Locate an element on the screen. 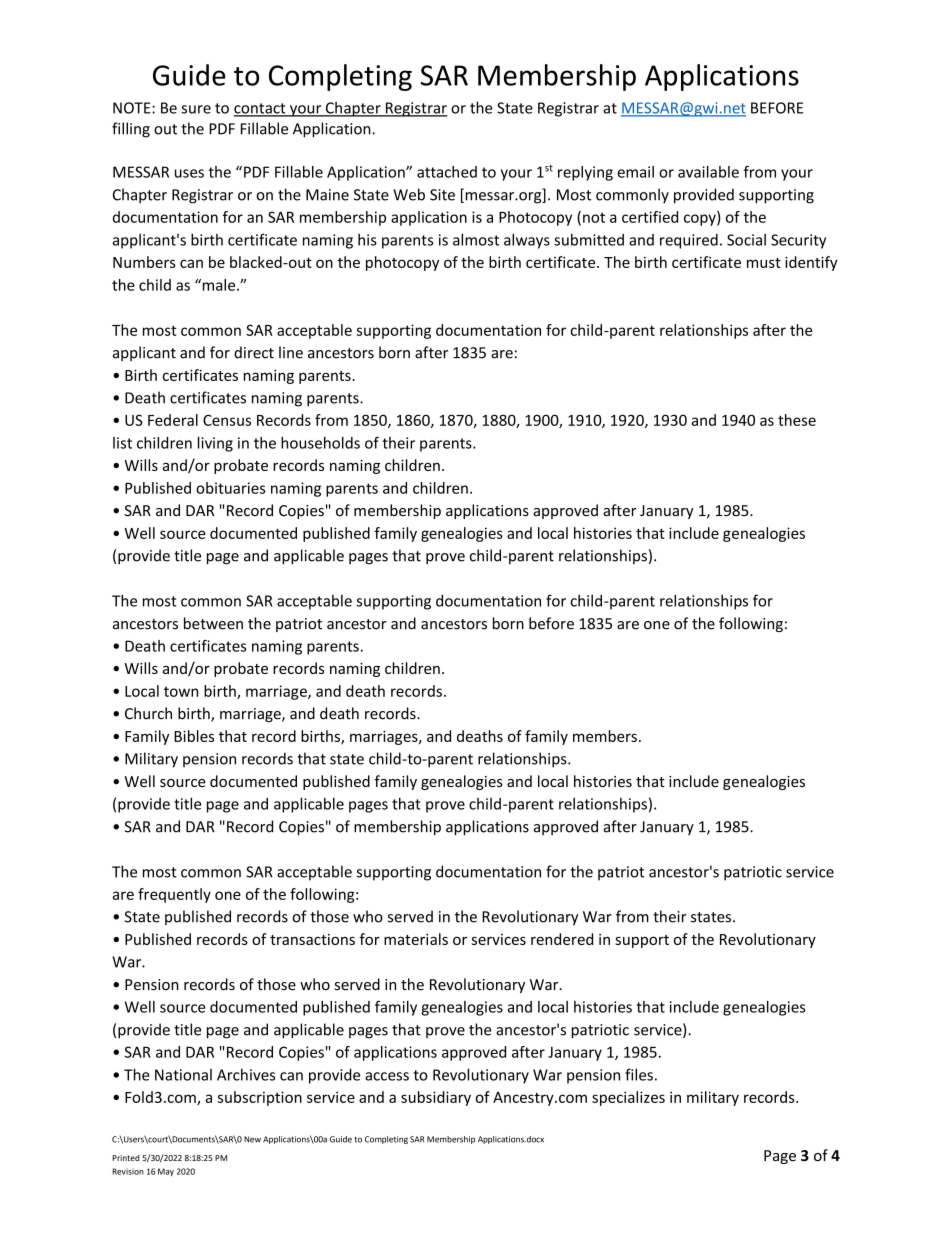  materials is located at coordinates (416, 939).
